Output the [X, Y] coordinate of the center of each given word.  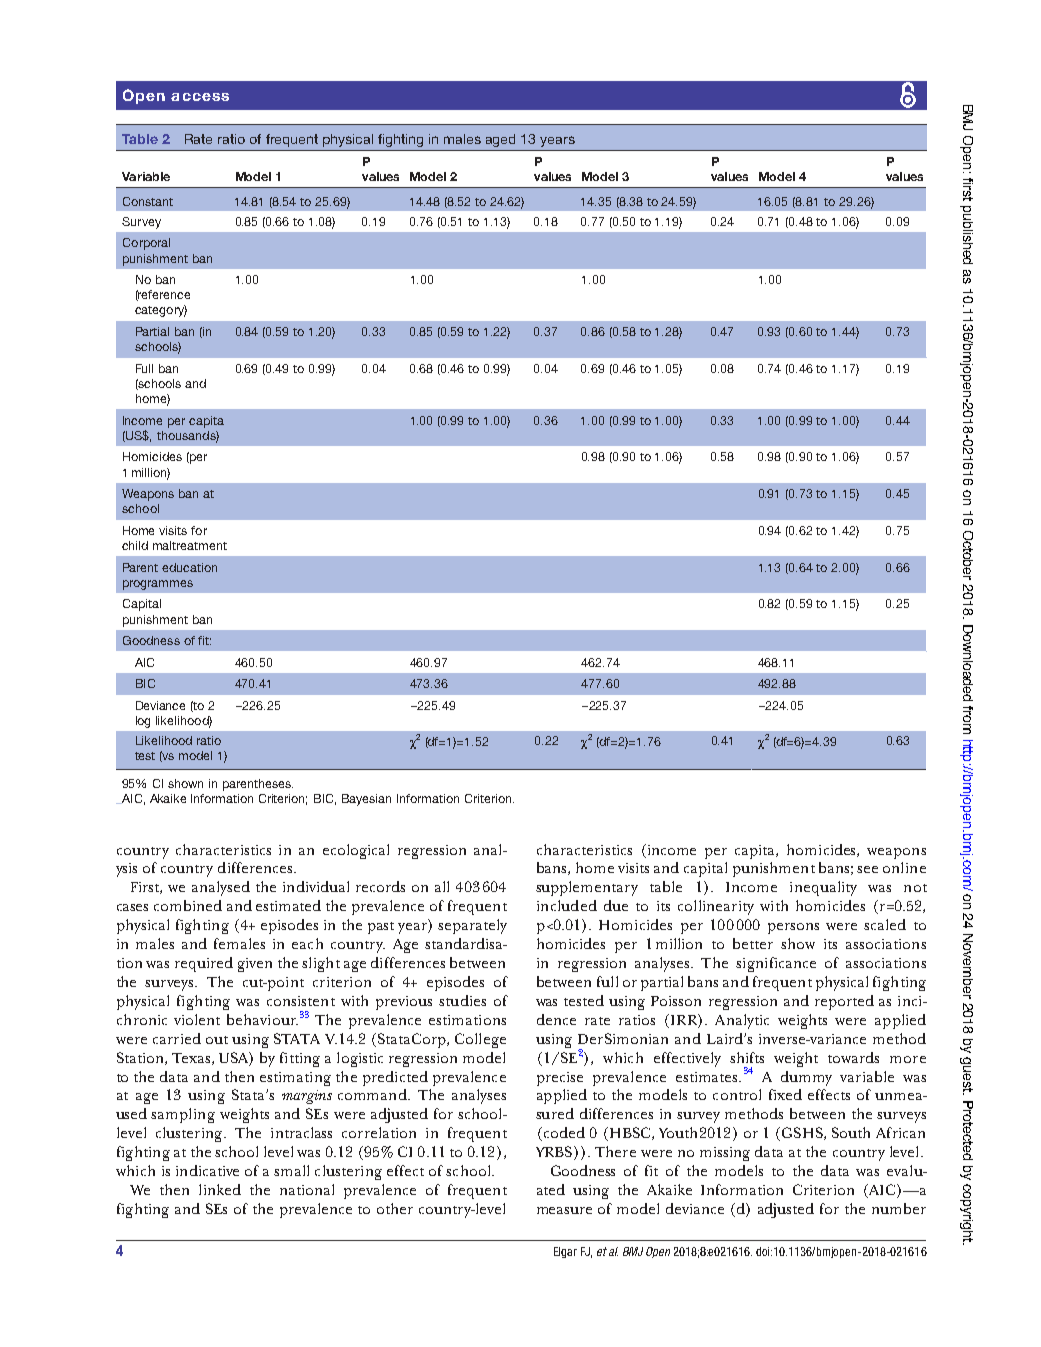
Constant [148, 201]
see [867, 869]
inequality [823, 888]
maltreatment [190, 545]
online [904, 867]
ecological [356, 851]
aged [500, 140]
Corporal [146, 244]
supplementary [587, 888]
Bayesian [366, 800]
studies [462, 1000]
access [200, 97]
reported [844, 1002]
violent [197, 1019]
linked [220, 1189]
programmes [158, 585]
